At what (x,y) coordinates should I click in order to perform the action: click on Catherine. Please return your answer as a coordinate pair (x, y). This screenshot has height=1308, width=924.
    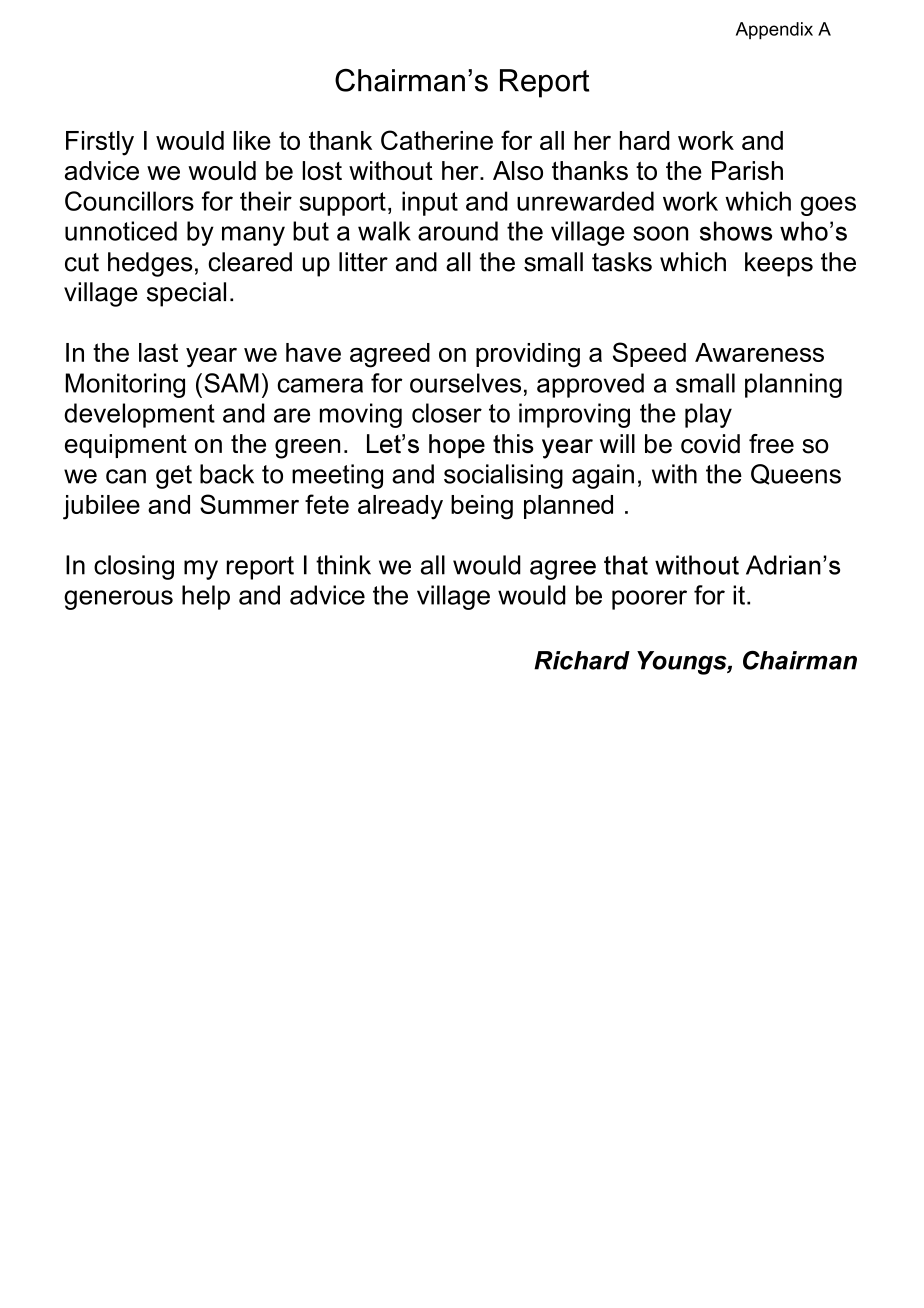
    Looking at the image, I should click on (437, 140).
